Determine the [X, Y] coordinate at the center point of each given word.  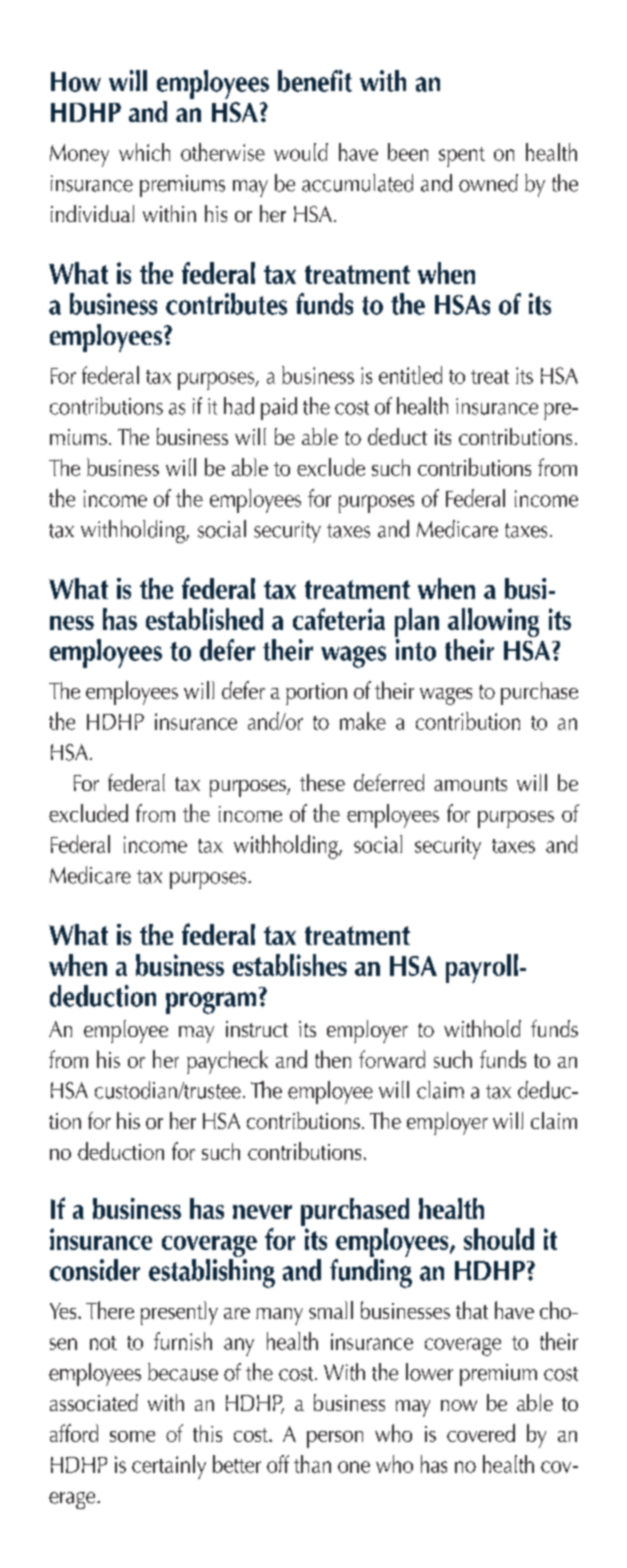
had [239, 406]
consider [95, 1270]
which [144, 152]
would [301, 152]
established [204, 619]
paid [279, 408]
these [322, 782]
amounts [470, 784]
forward [392, 1059]
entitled [410, 375]
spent [462, 157]
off [278, 1464]
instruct [257, 1029]
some [132, 1436]
